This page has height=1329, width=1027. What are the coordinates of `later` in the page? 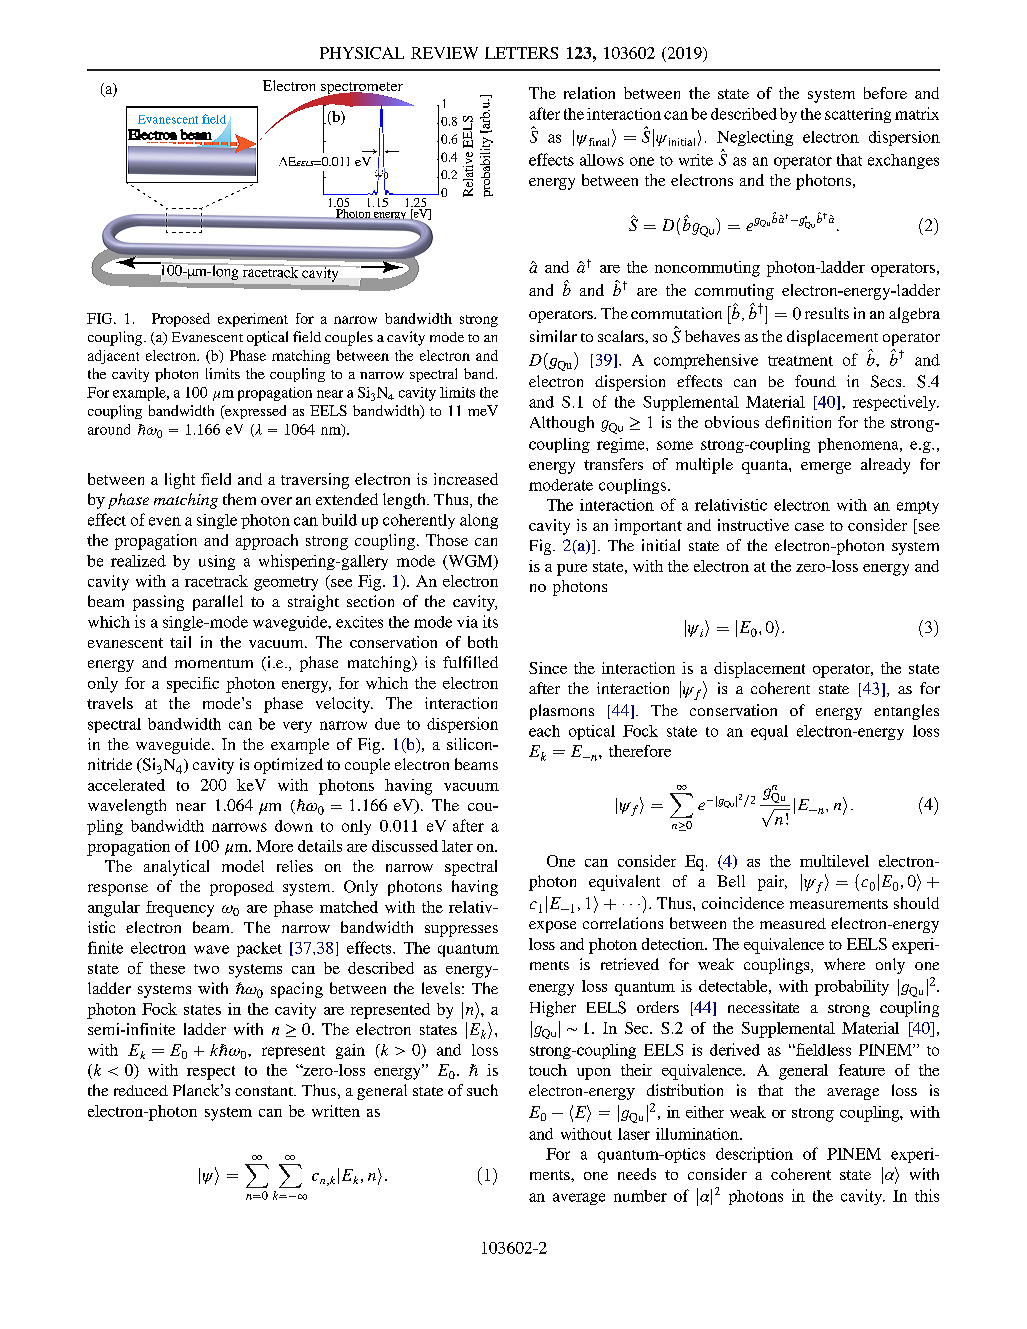 It's located at (457, 846).
